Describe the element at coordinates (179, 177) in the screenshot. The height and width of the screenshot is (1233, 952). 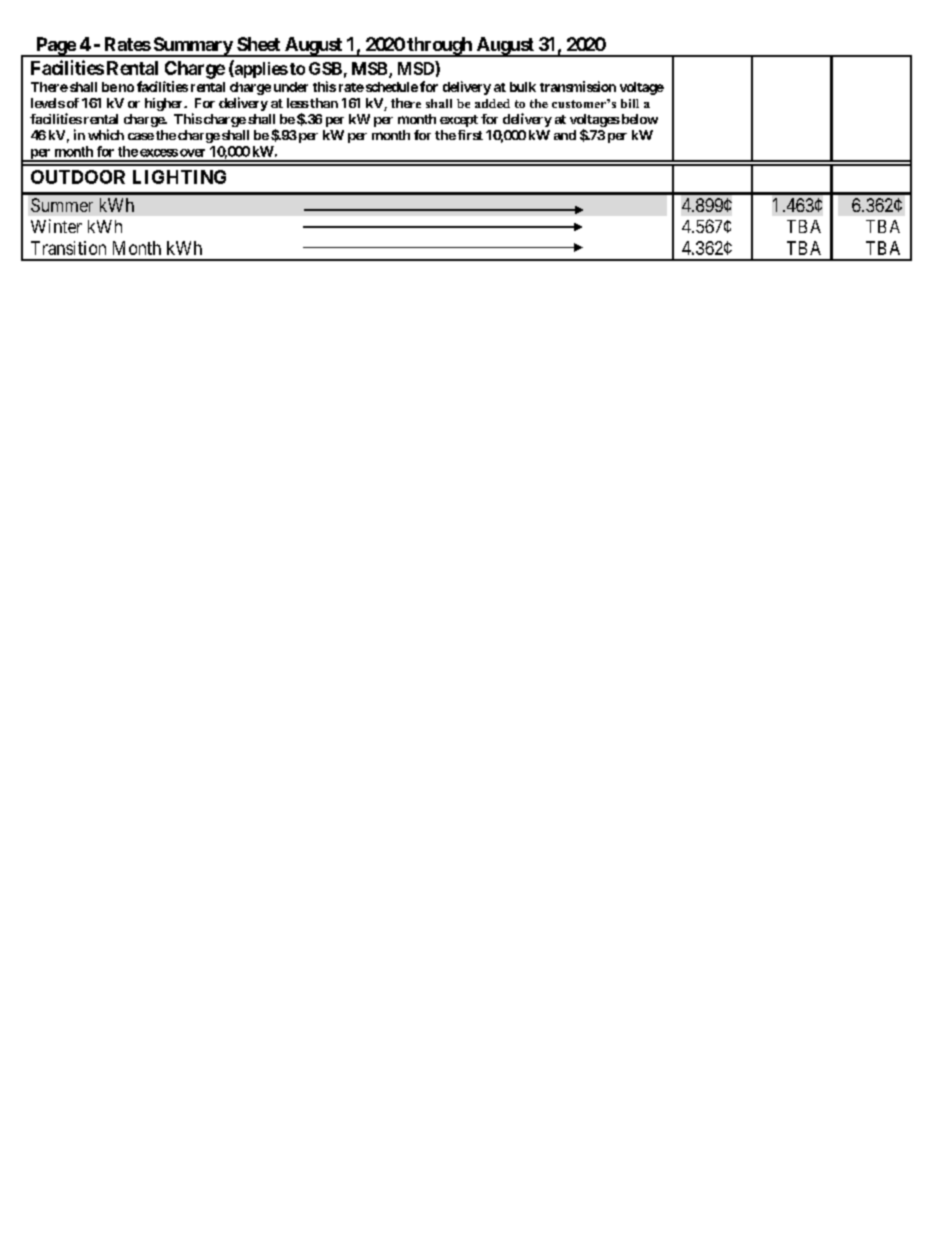
I see `LIGHTING` at that location.
